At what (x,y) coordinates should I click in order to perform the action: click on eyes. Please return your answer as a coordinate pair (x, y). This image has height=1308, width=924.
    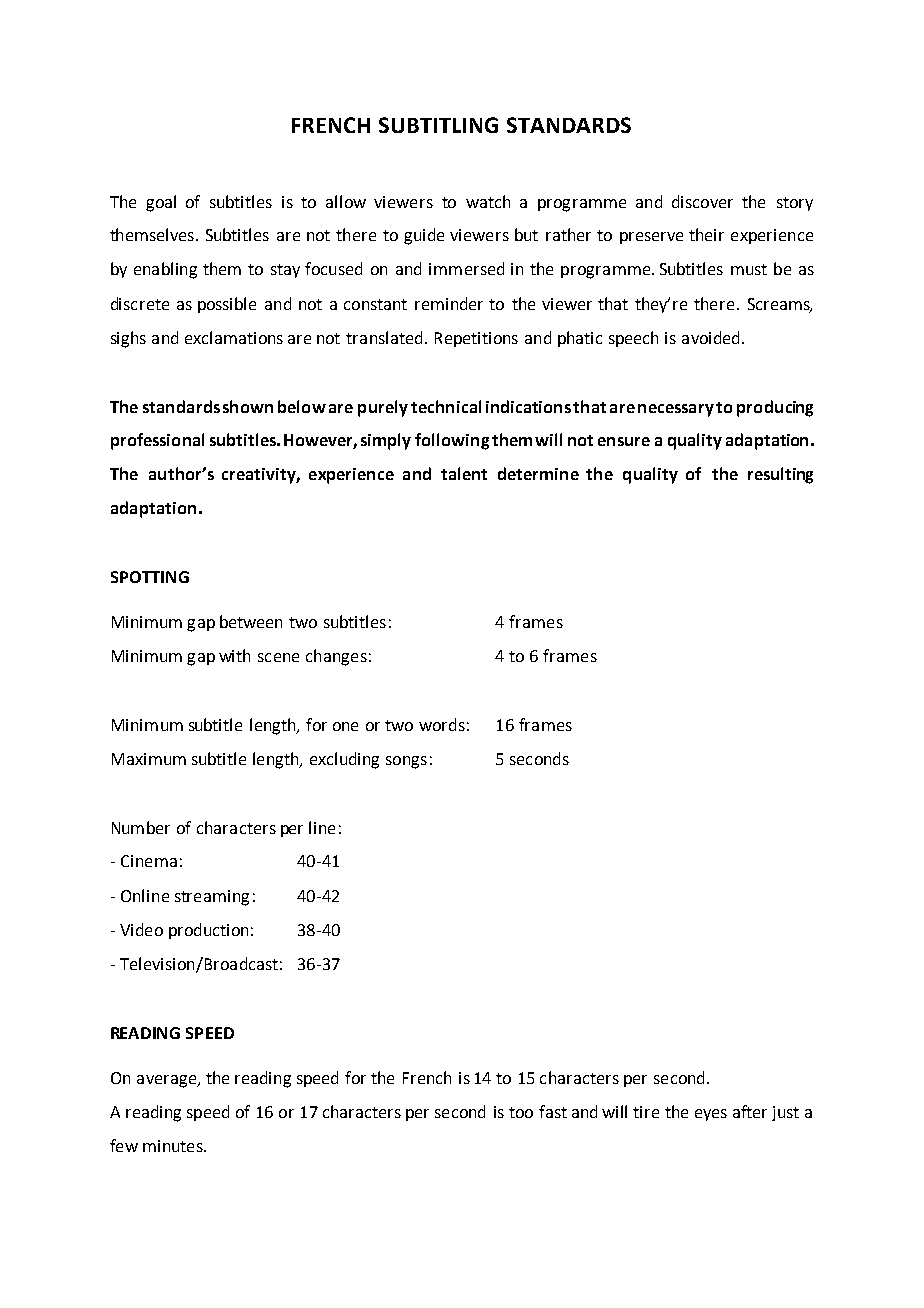
    Looking at the image, I should click on (711, 1115).
